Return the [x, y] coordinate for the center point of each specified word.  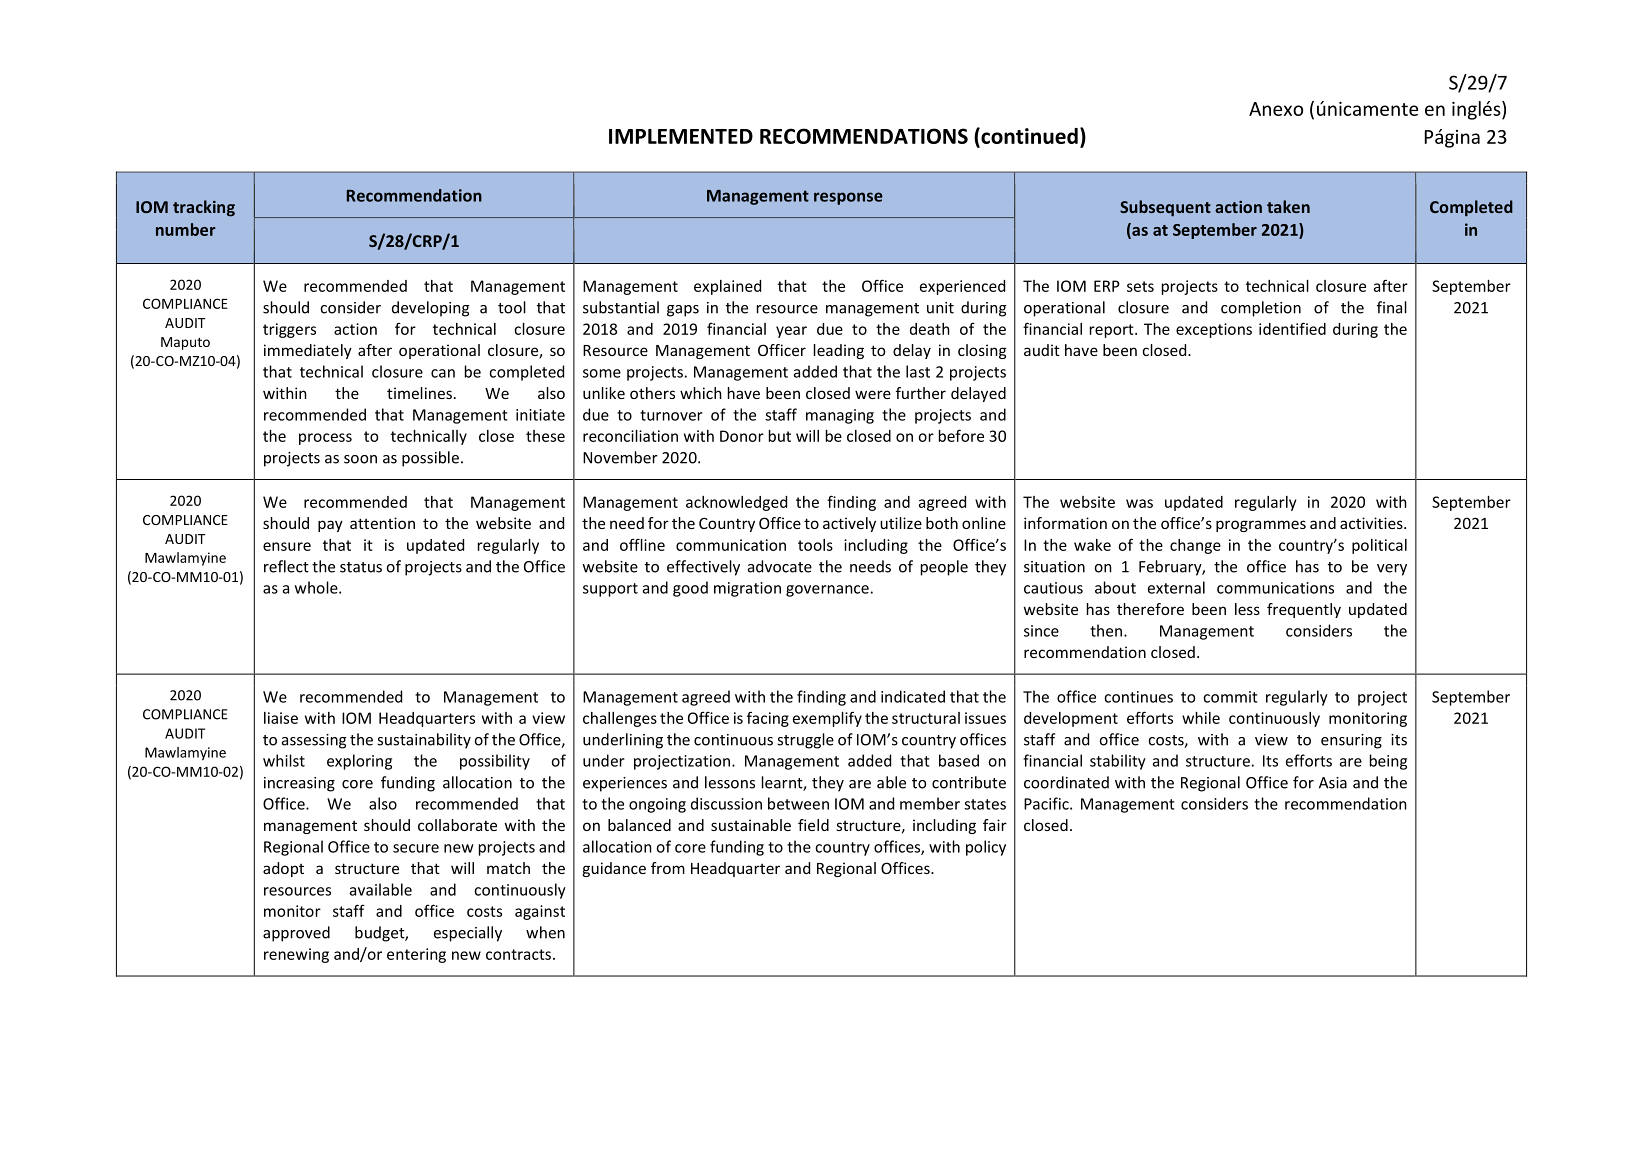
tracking [204, 208]
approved [296, 934]
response [848, 198]
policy [986, 848]
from [668, 868]
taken [1288, 206]
